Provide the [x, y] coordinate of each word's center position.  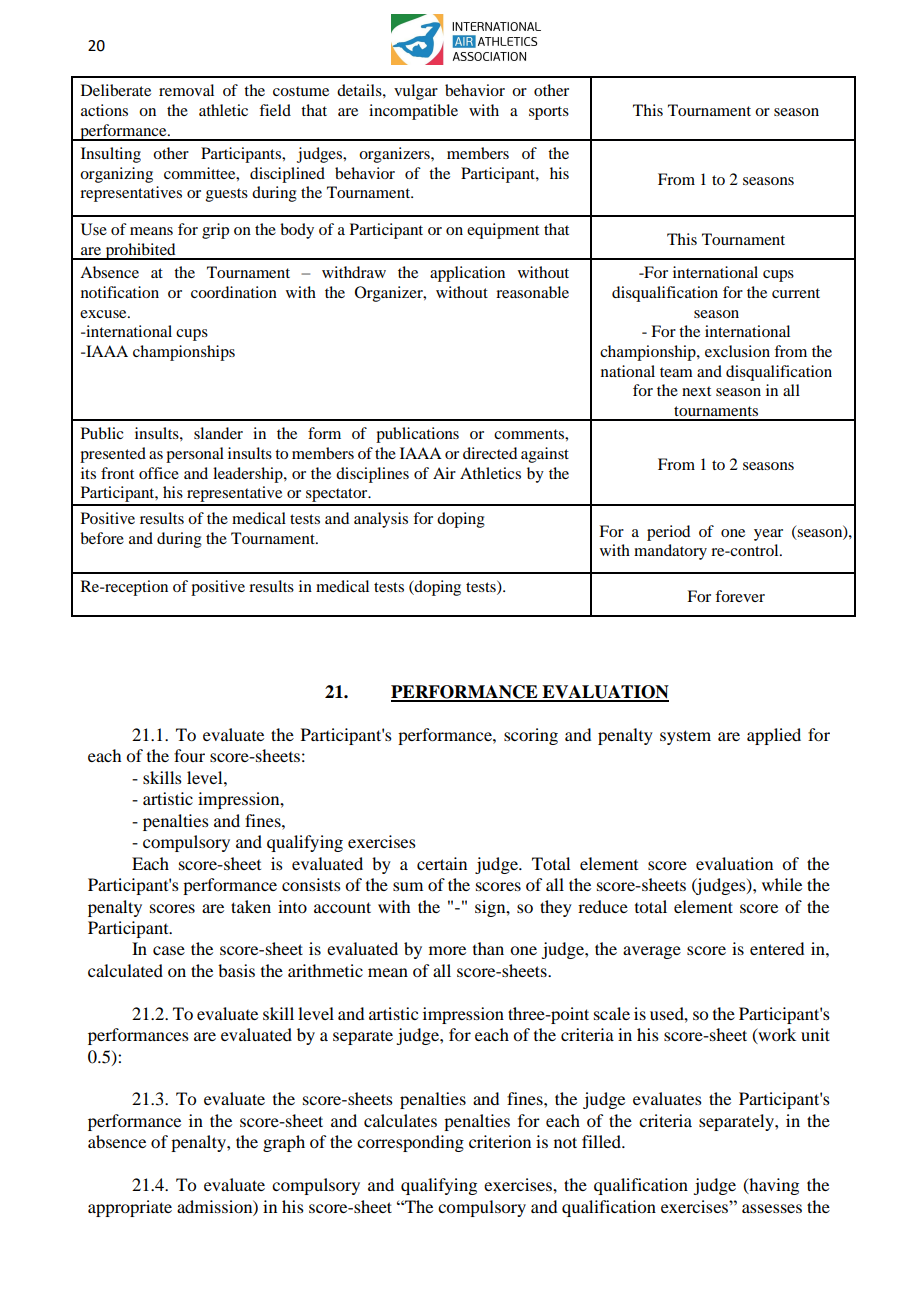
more [447, 950]
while [782, 884]
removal [186, 90]
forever [740, 596]
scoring [531, 736]
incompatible [413, 112]
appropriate [130, 1208]
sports [549, 113]
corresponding [410, 1143]
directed [490, 453]
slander [218, 433]
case [169, 950]
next [696, 391]
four [189, 755]
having [773, 1186]
